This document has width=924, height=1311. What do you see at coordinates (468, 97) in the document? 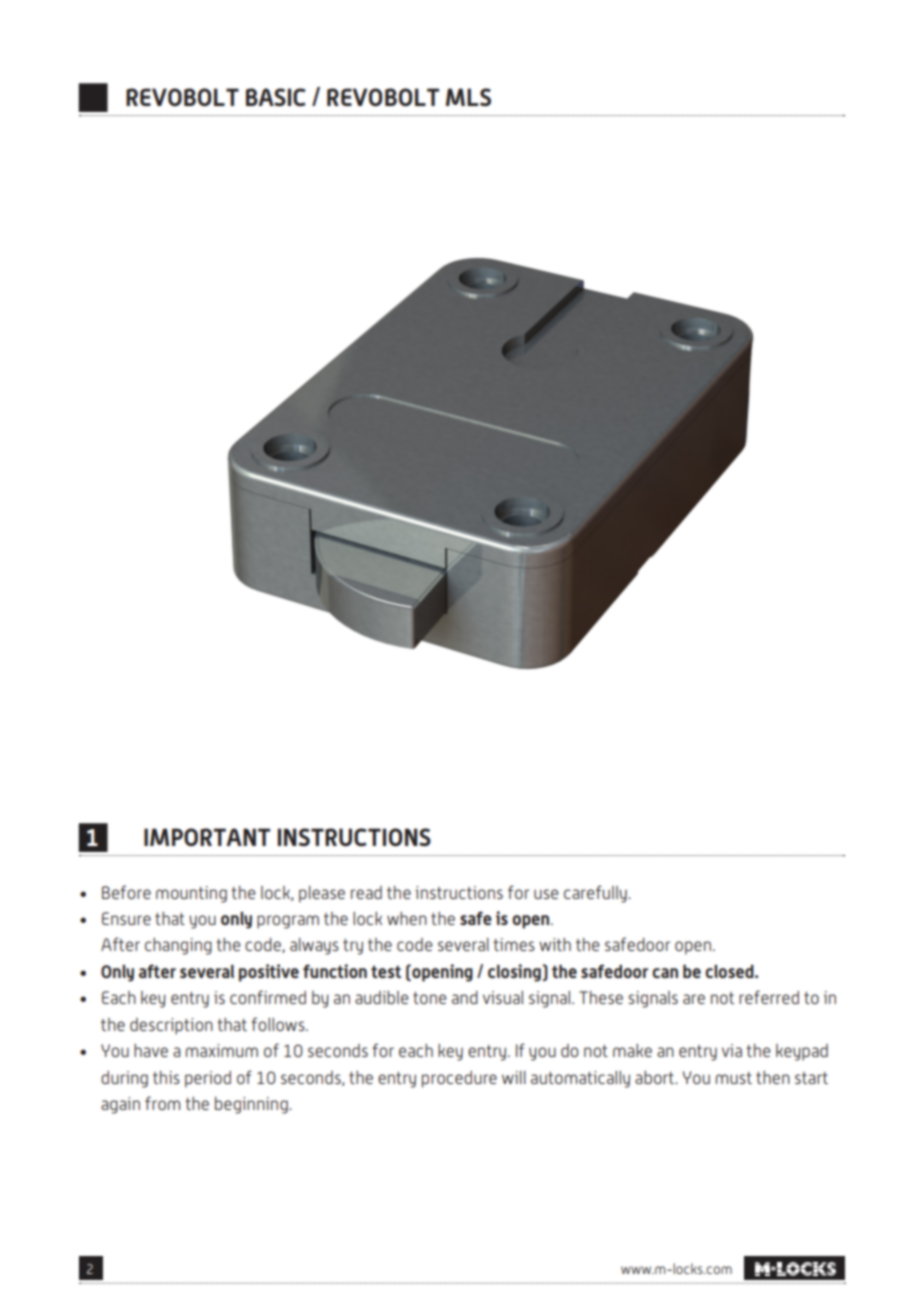
I see `MLS` at bounding box center [468, 97].
